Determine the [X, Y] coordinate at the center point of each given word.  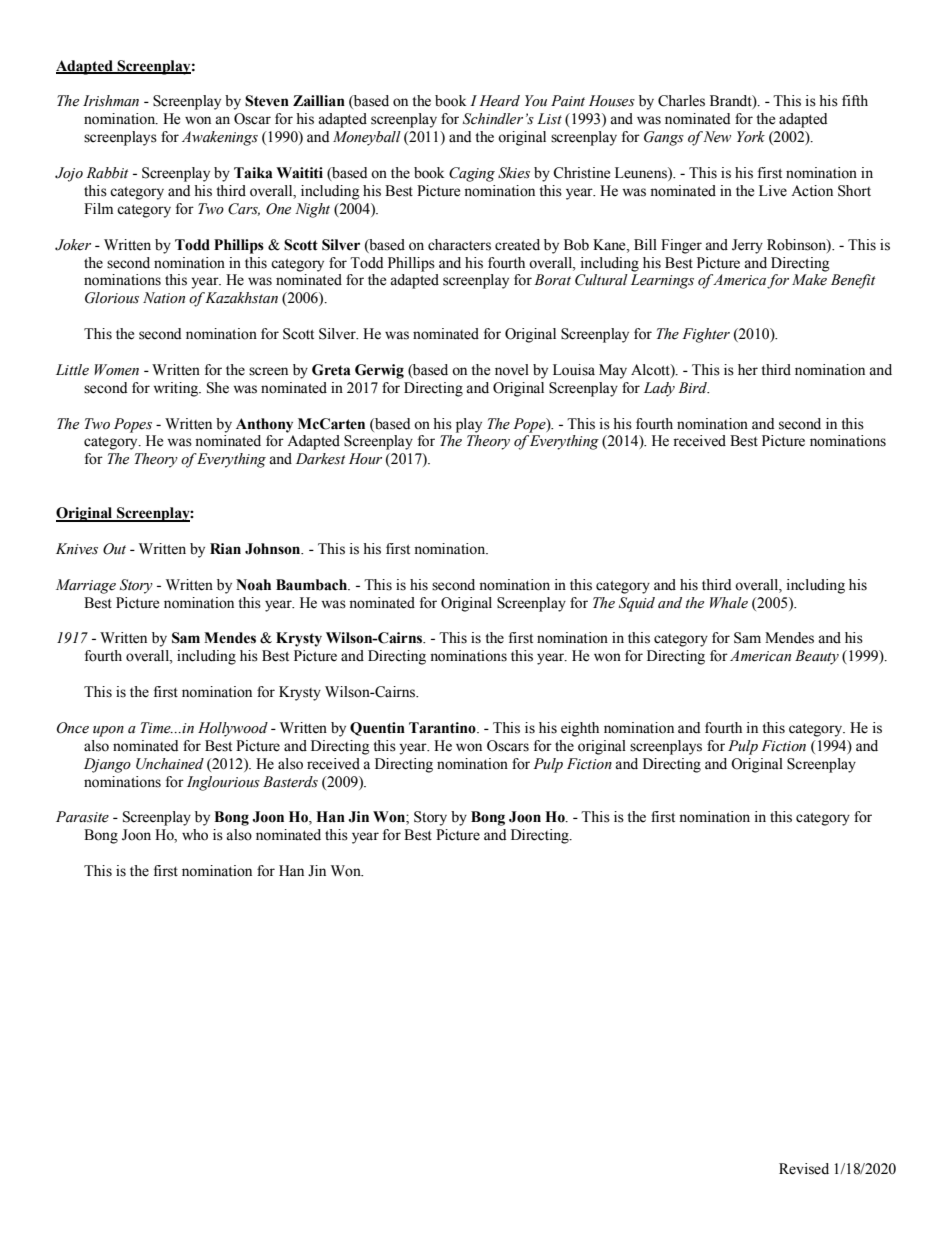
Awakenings [220, 138]
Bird [693, 387]
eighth [580, 729]
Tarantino [443, 728]
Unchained [170, 764]
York [751, 137]
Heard [499, 101]
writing [176, 389]
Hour [365, 459]
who [195, 835]
